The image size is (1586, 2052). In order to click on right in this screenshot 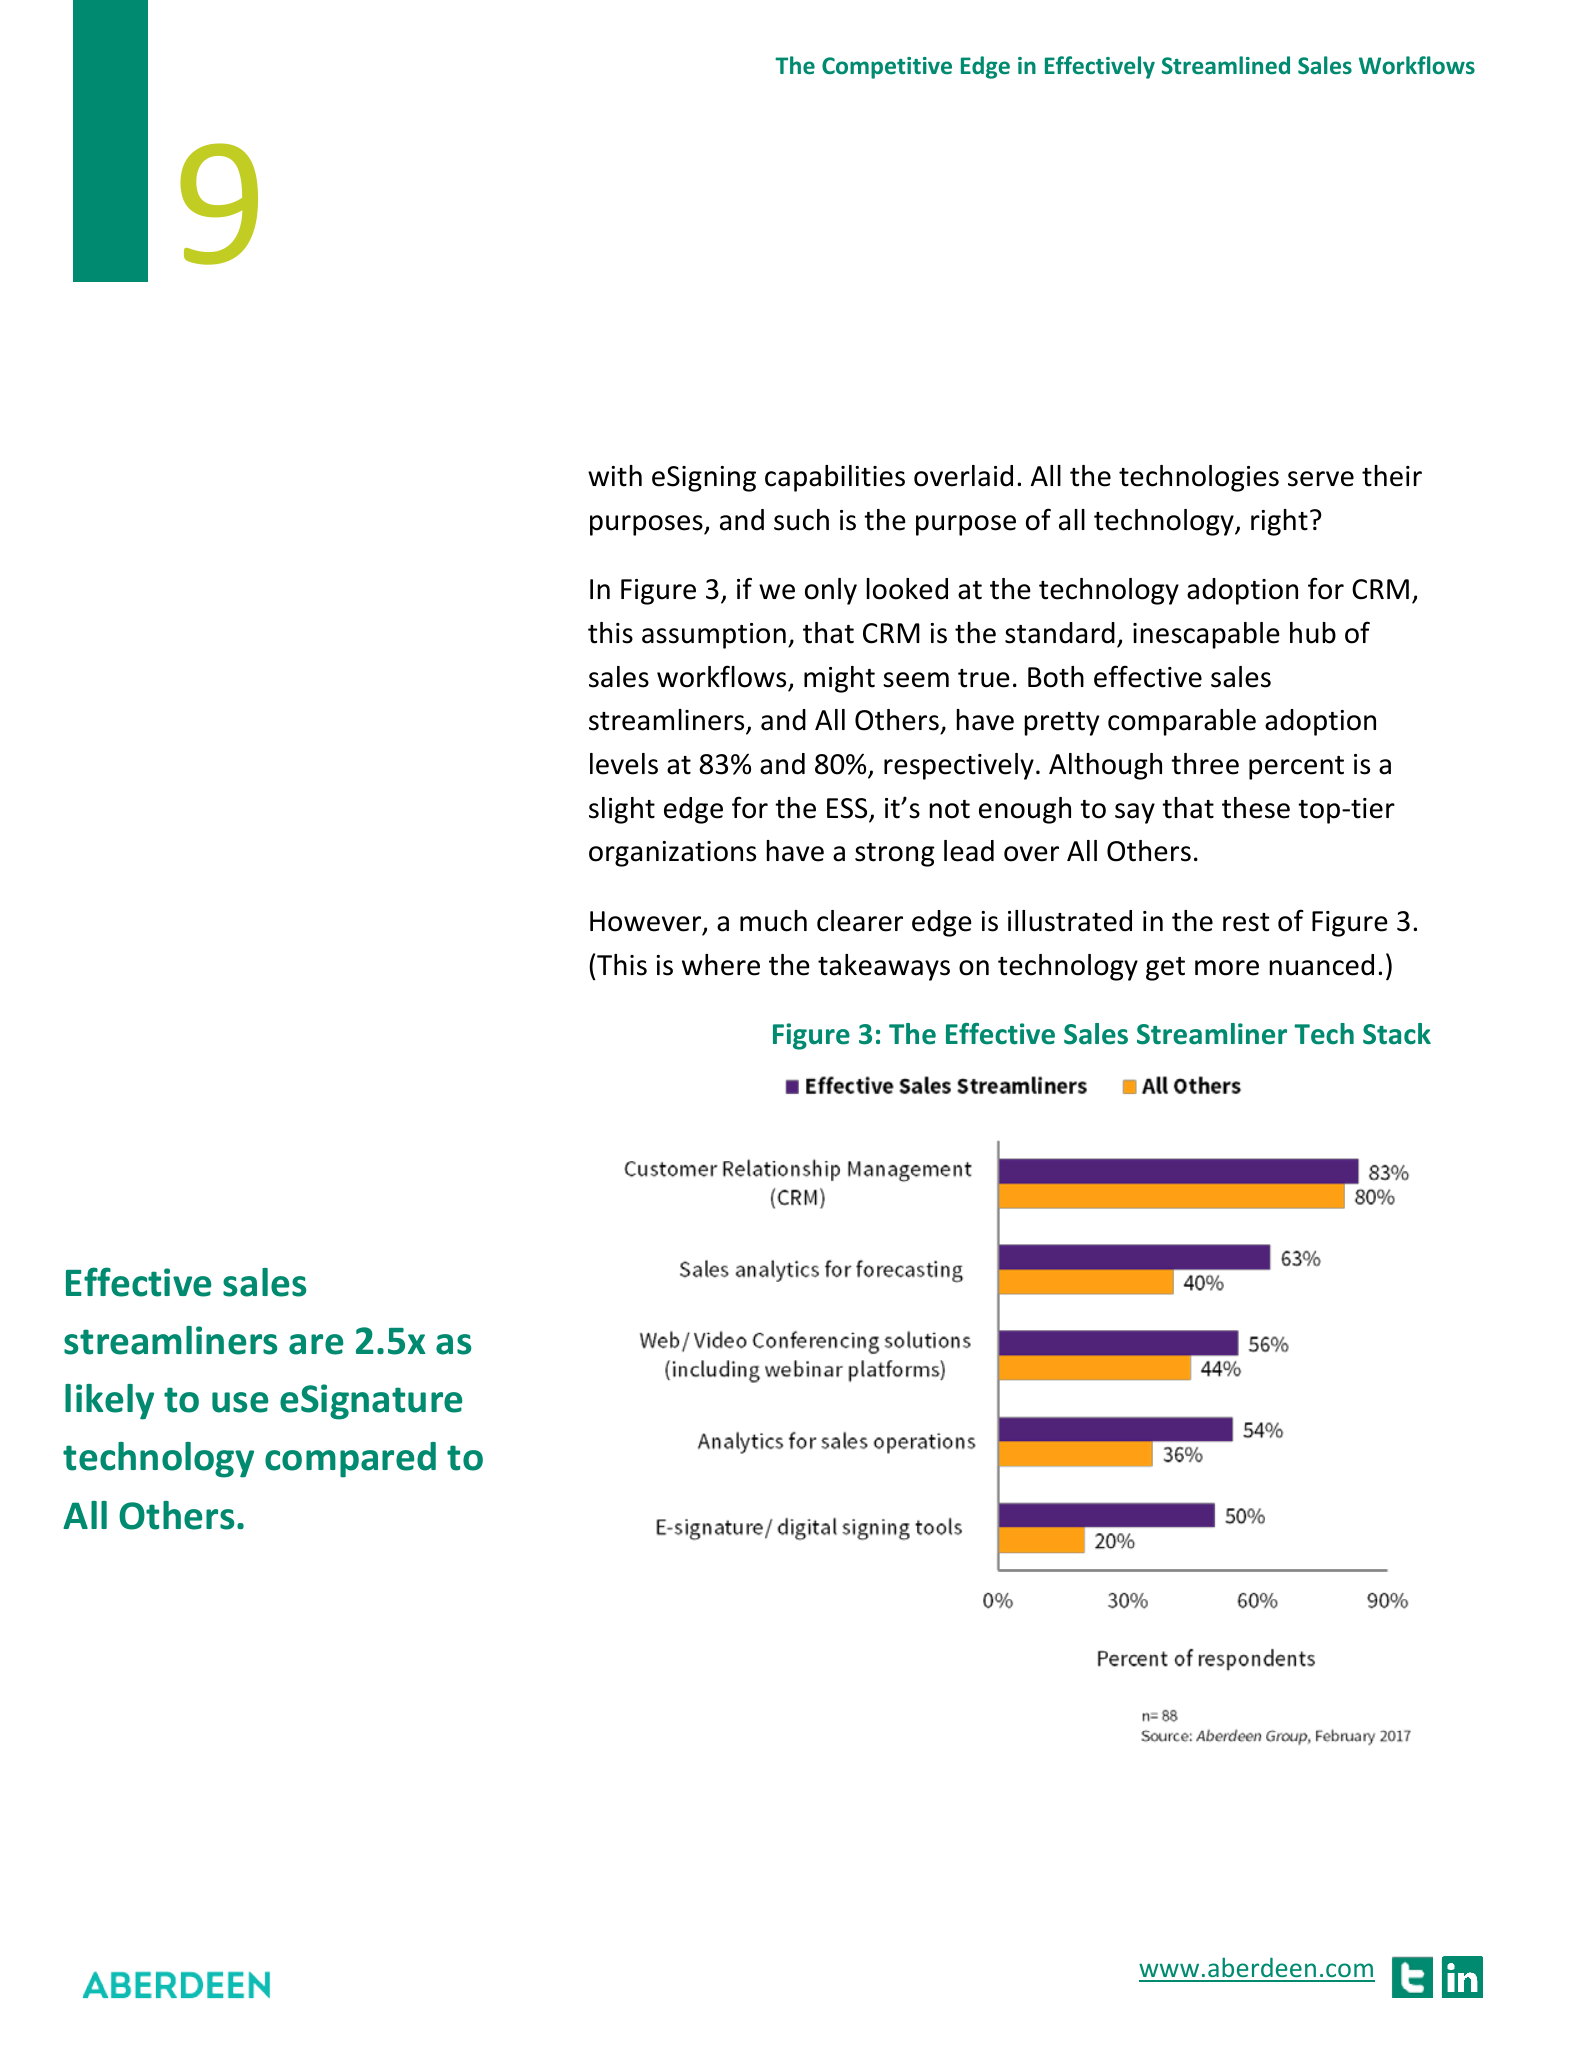, I will do `click(1279, 522)`.
